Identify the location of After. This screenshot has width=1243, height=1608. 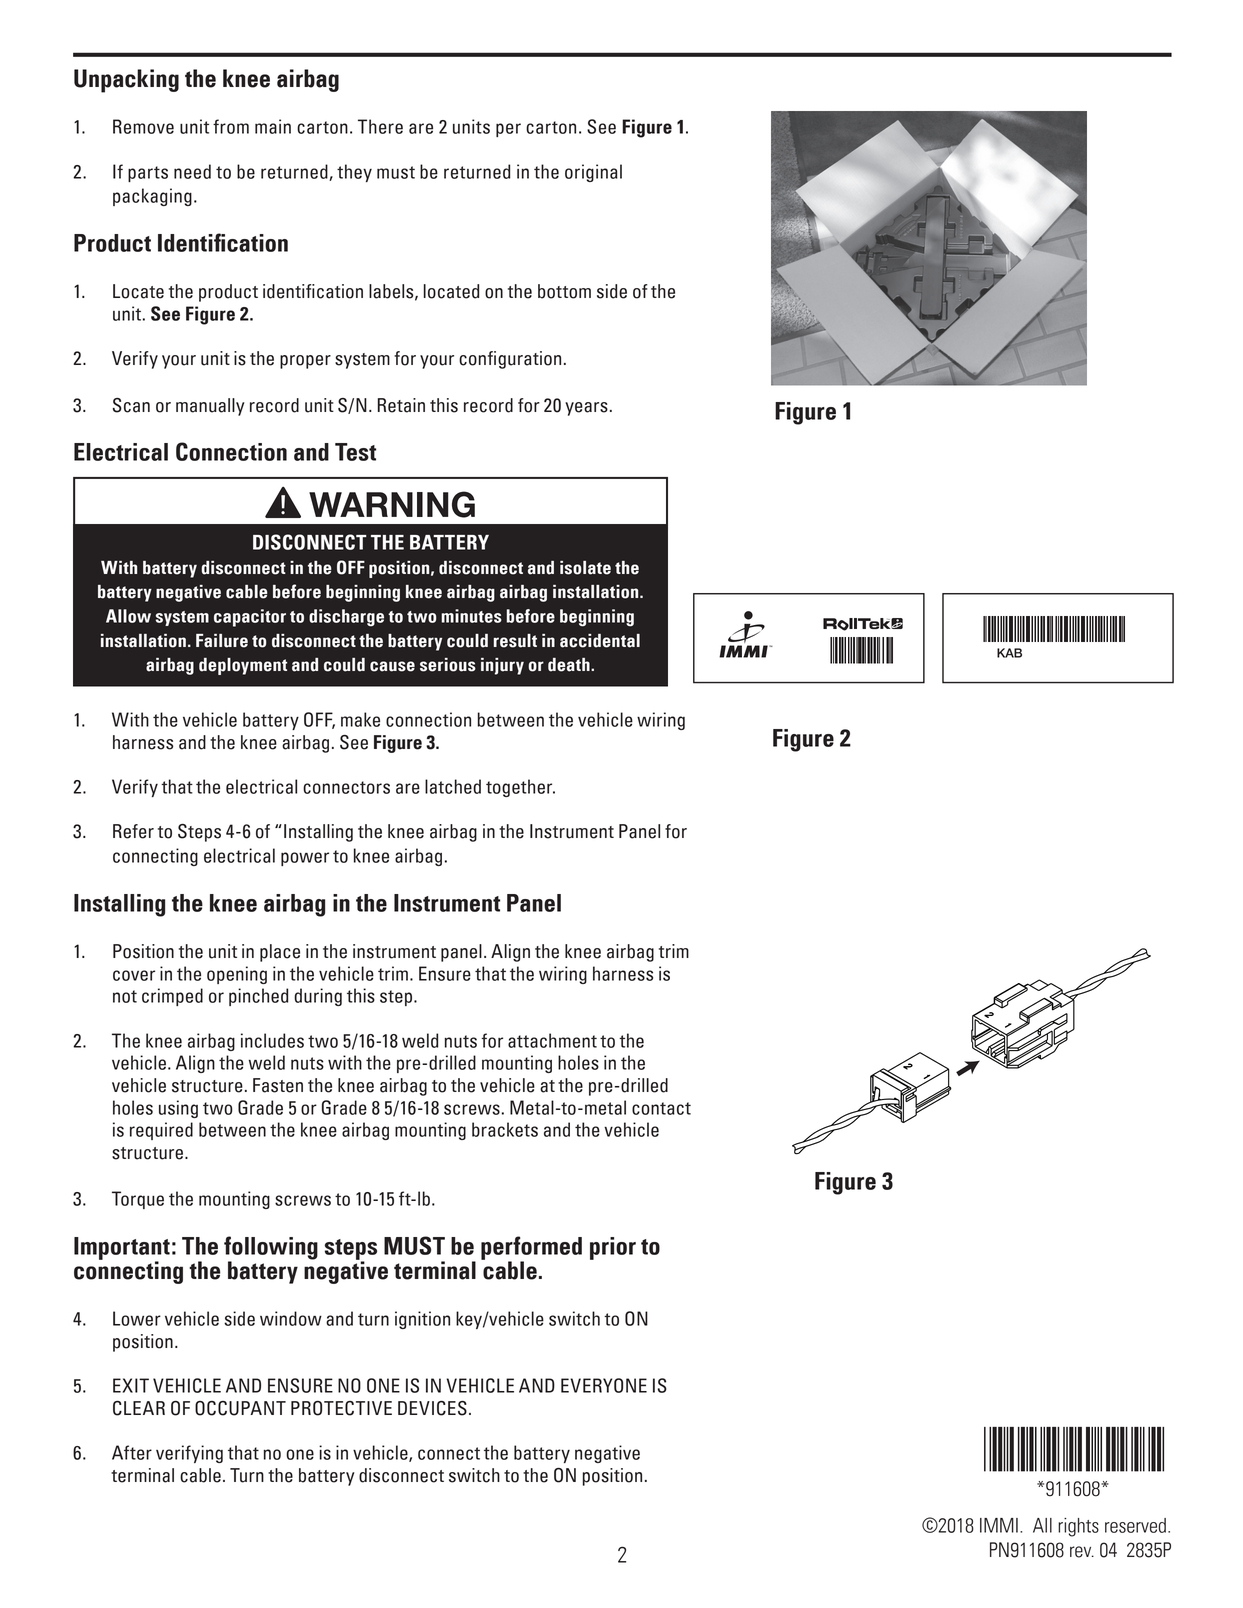
(132, 1452).
